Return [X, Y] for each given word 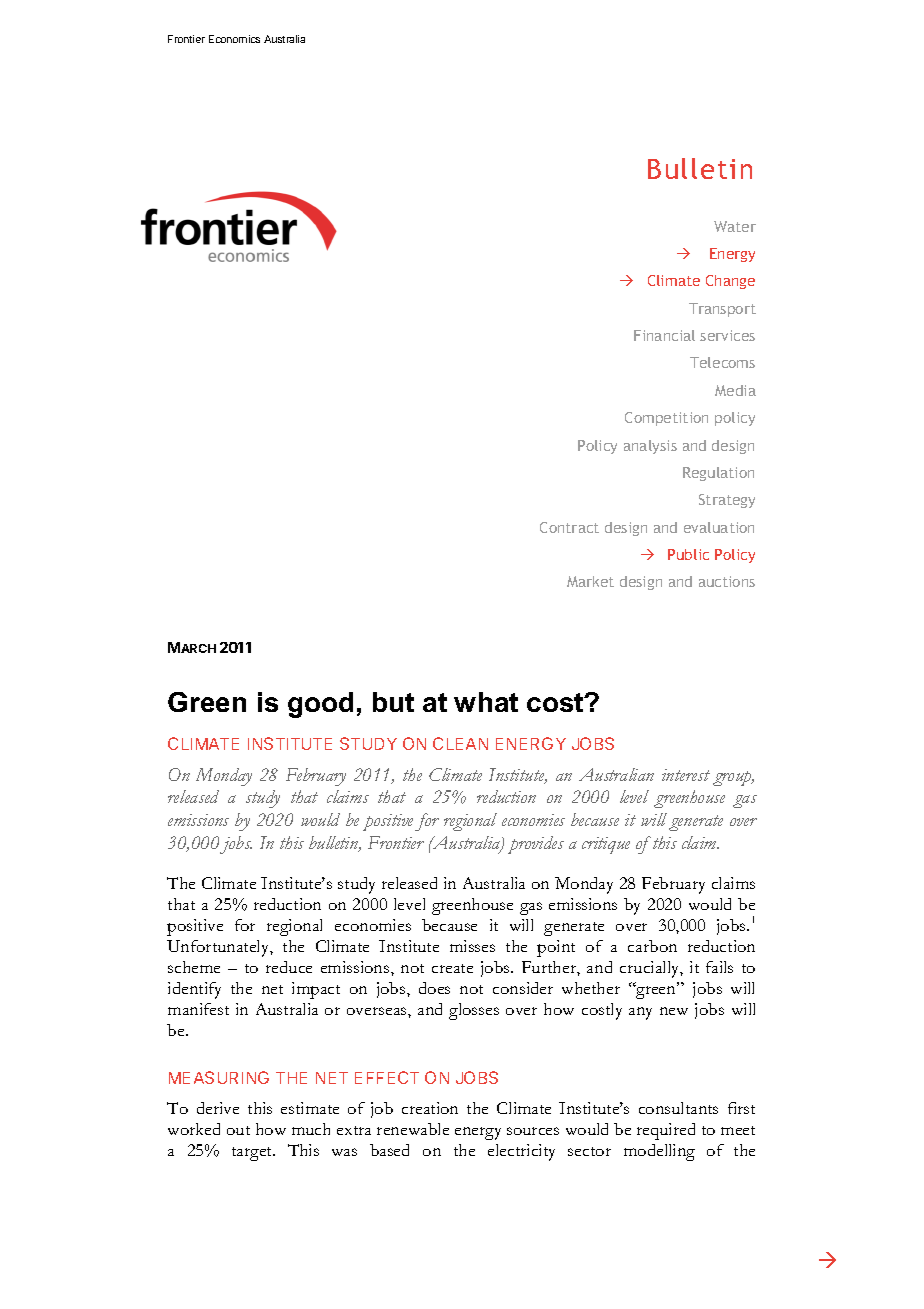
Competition [666, 419]
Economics [234, 39]
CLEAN [460, 743]
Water [735, 226]
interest [686, 775]
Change [730, 282]
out [238, 1130]
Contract [569, 527]
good [320, 705]
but [393, 702]
